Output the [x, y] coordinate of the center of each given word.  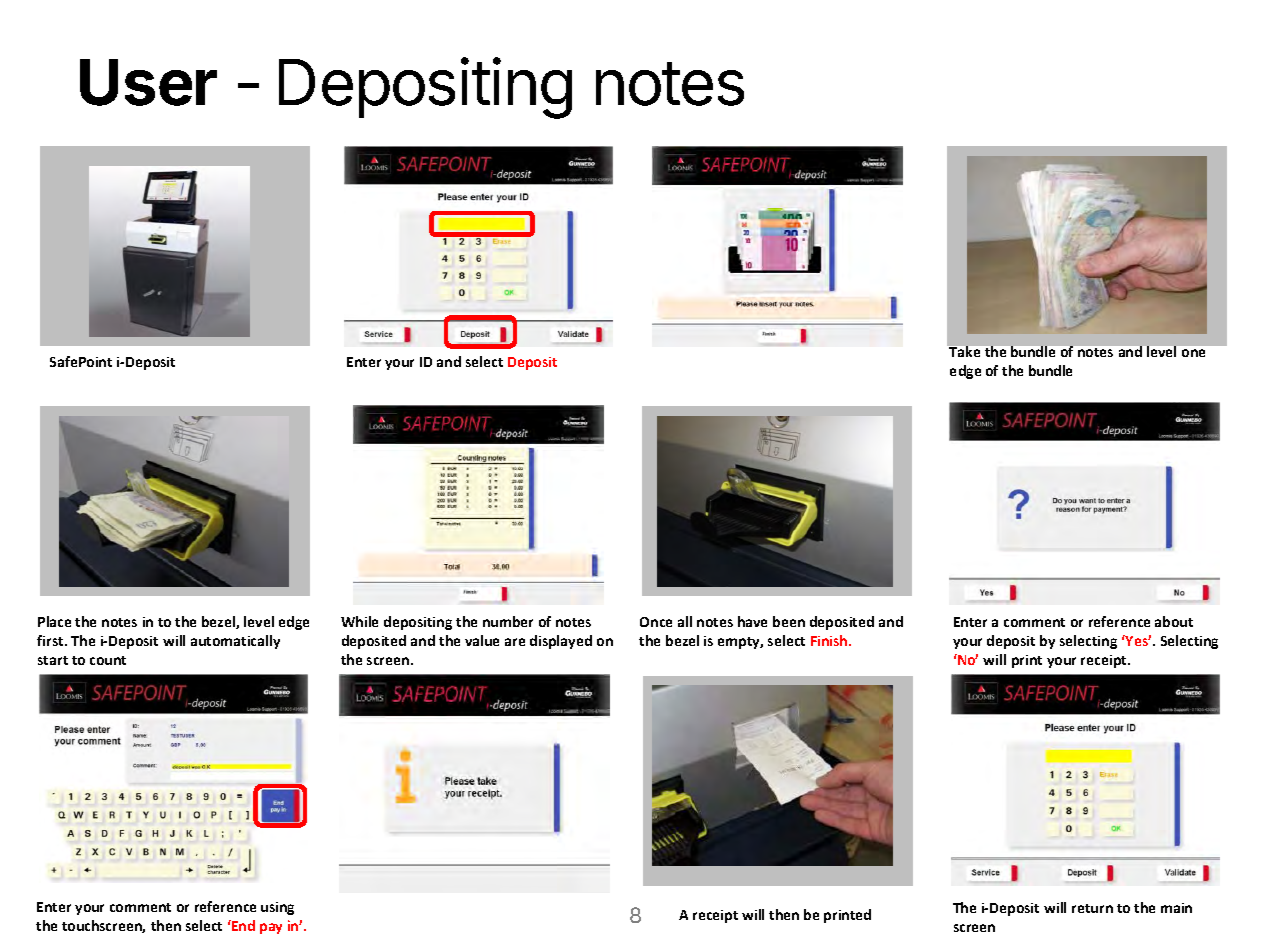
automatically [235, 642]
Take [964, 351]
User [148, 82]
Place [54, 621]
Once [656, 622]
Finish [830, 640]
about [1174, 621]
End [242, 925]
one [1193, 353]
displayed [561, 642]
